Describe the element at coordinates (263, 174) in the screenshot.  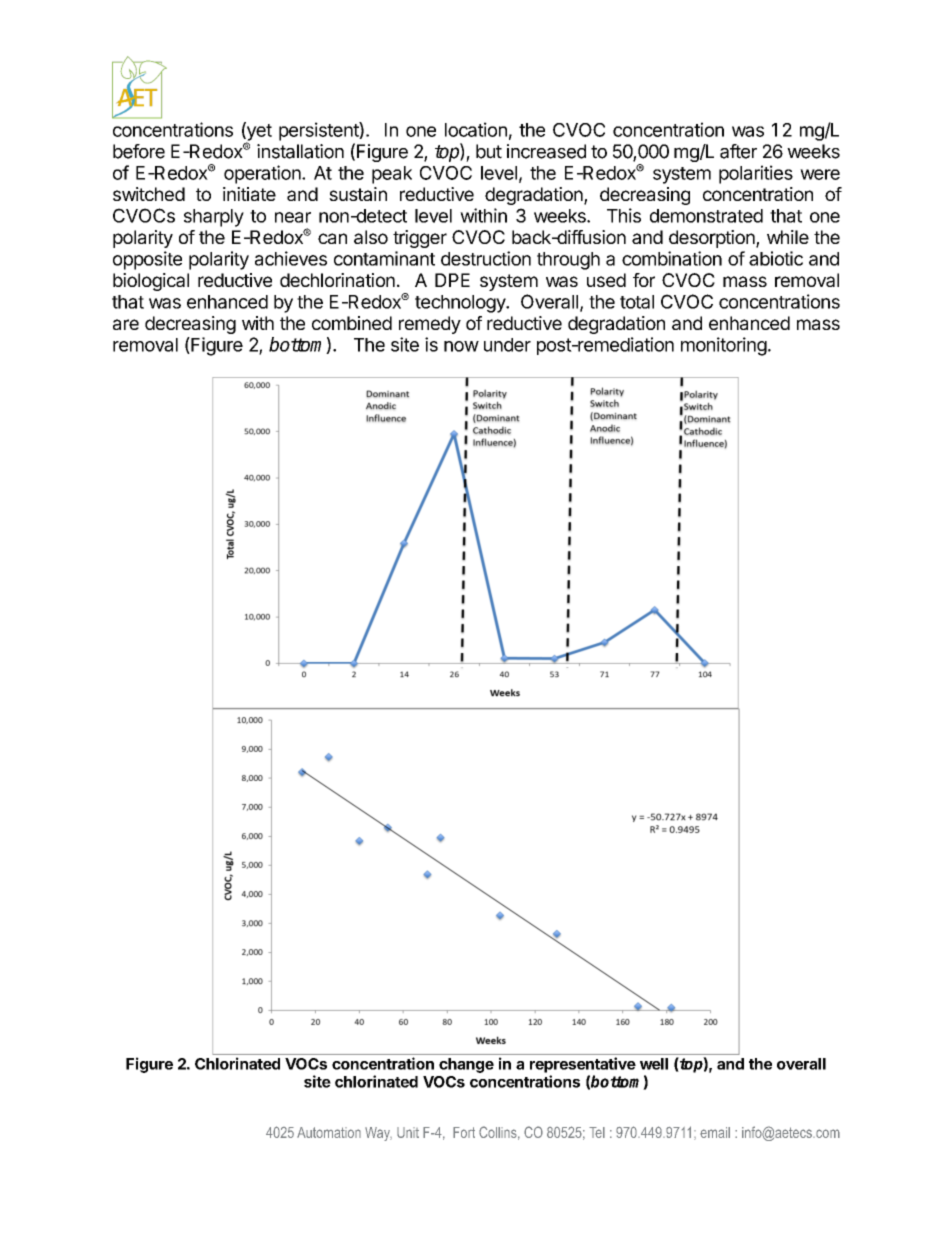
I see `operation` at that location.
